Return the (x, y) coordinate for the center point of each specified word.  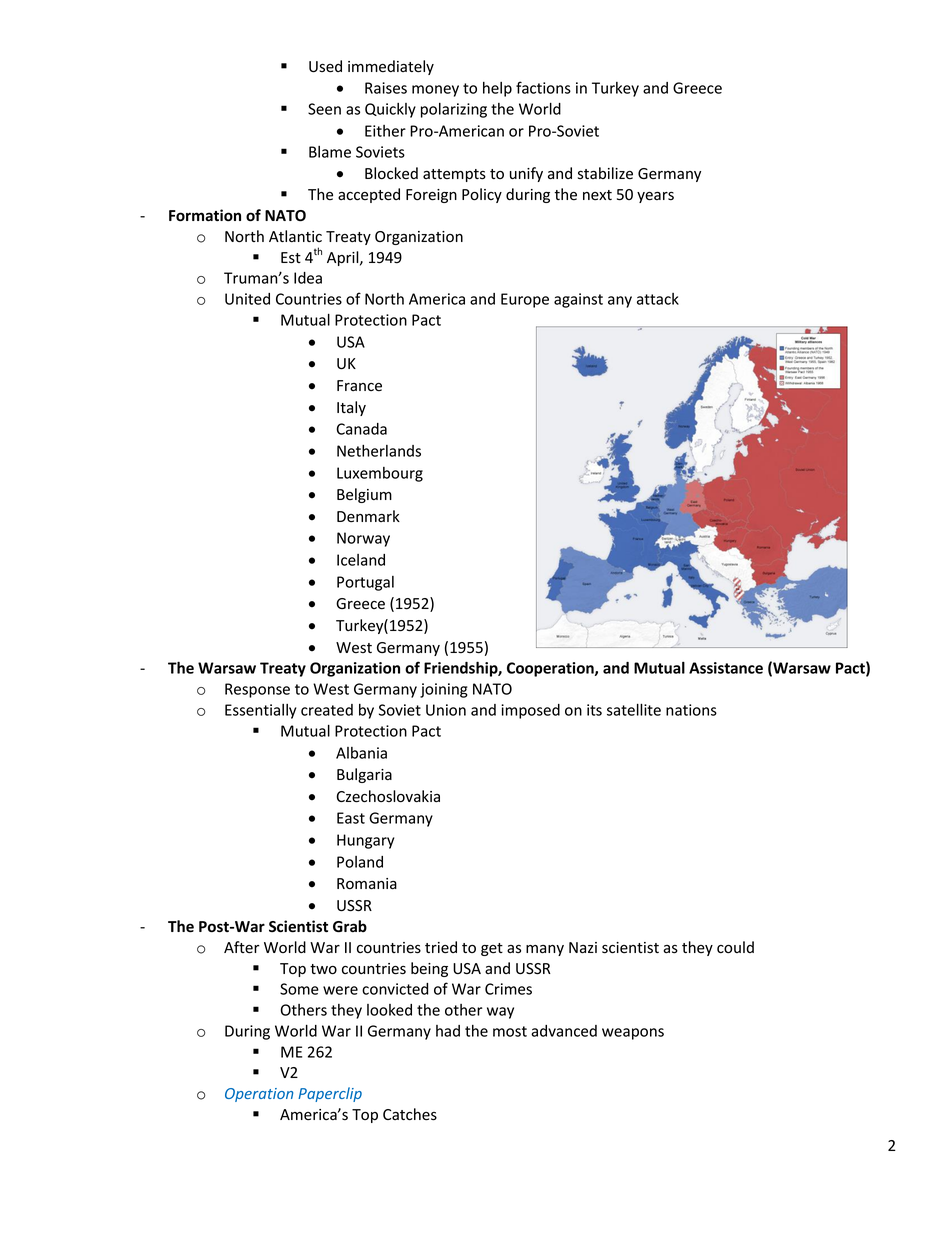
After (242, 947)
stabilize (605, 173)
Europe (525, 300)
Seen (324, 109)
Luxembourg (380, 474)
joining (444, 690)
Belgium (364, 495)
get (492, 949)
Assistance (726, 668)
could (735, 947)
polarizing (454, 110)
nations (691, 710)
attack (658, 299)
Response (257, 690)
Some (299, 989)
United (247, 299)
